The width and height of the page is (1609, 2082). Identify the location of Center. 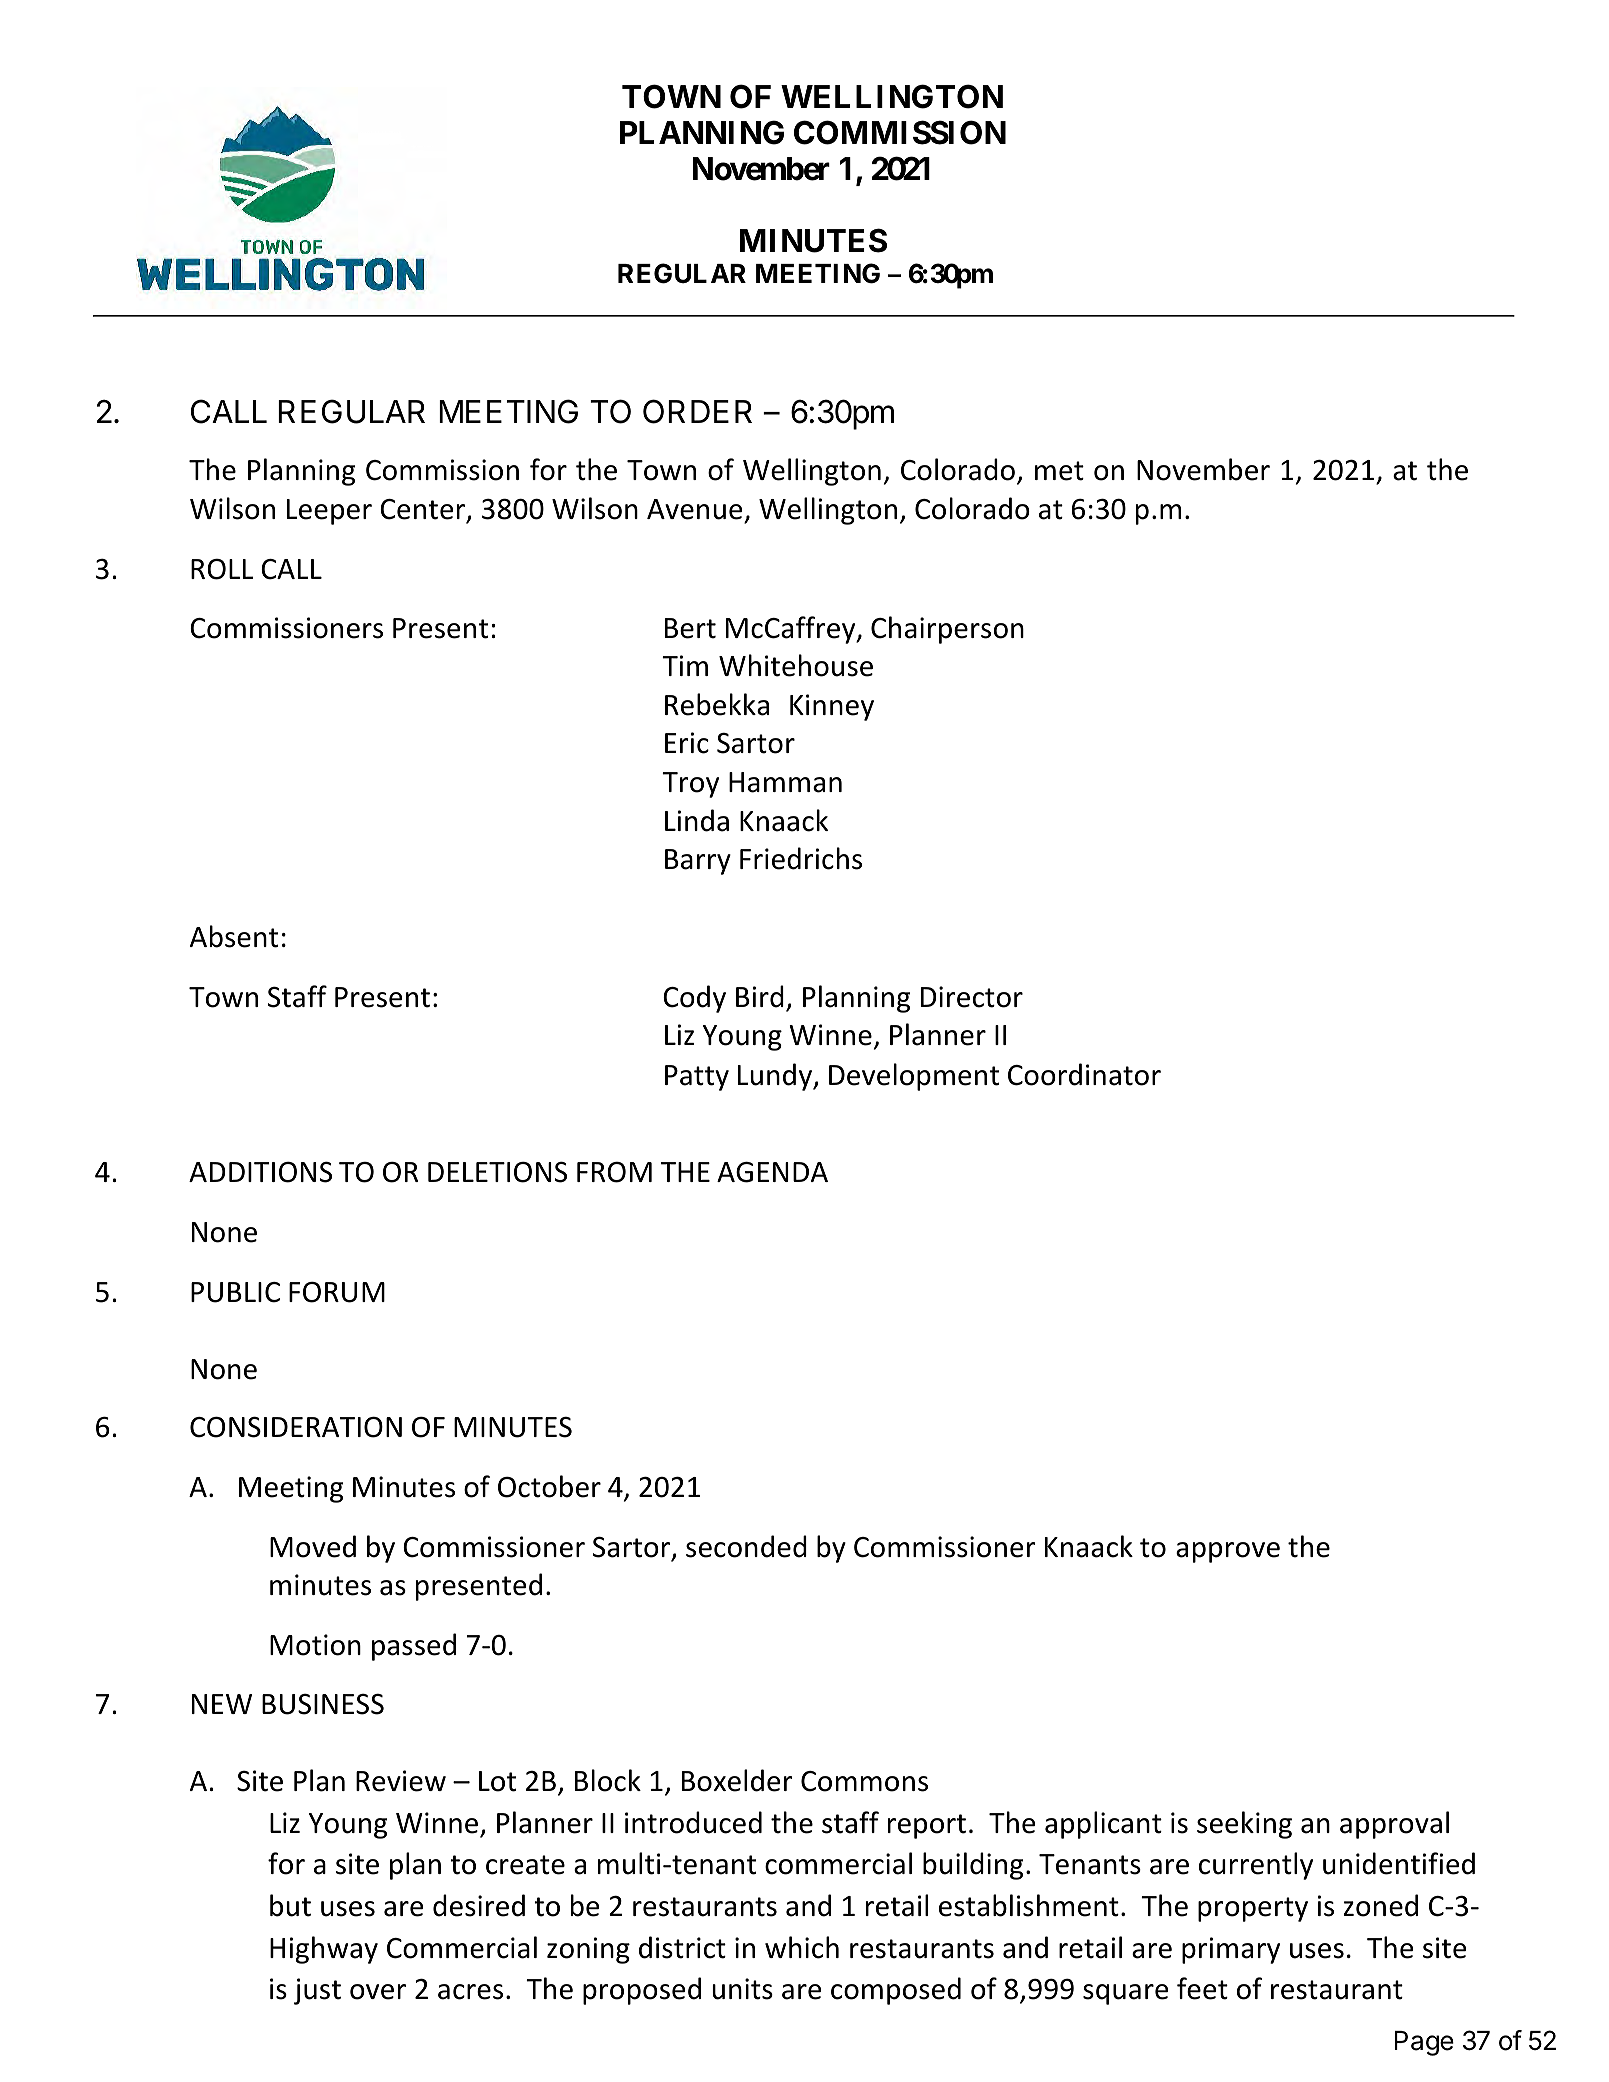
(424, 510).
